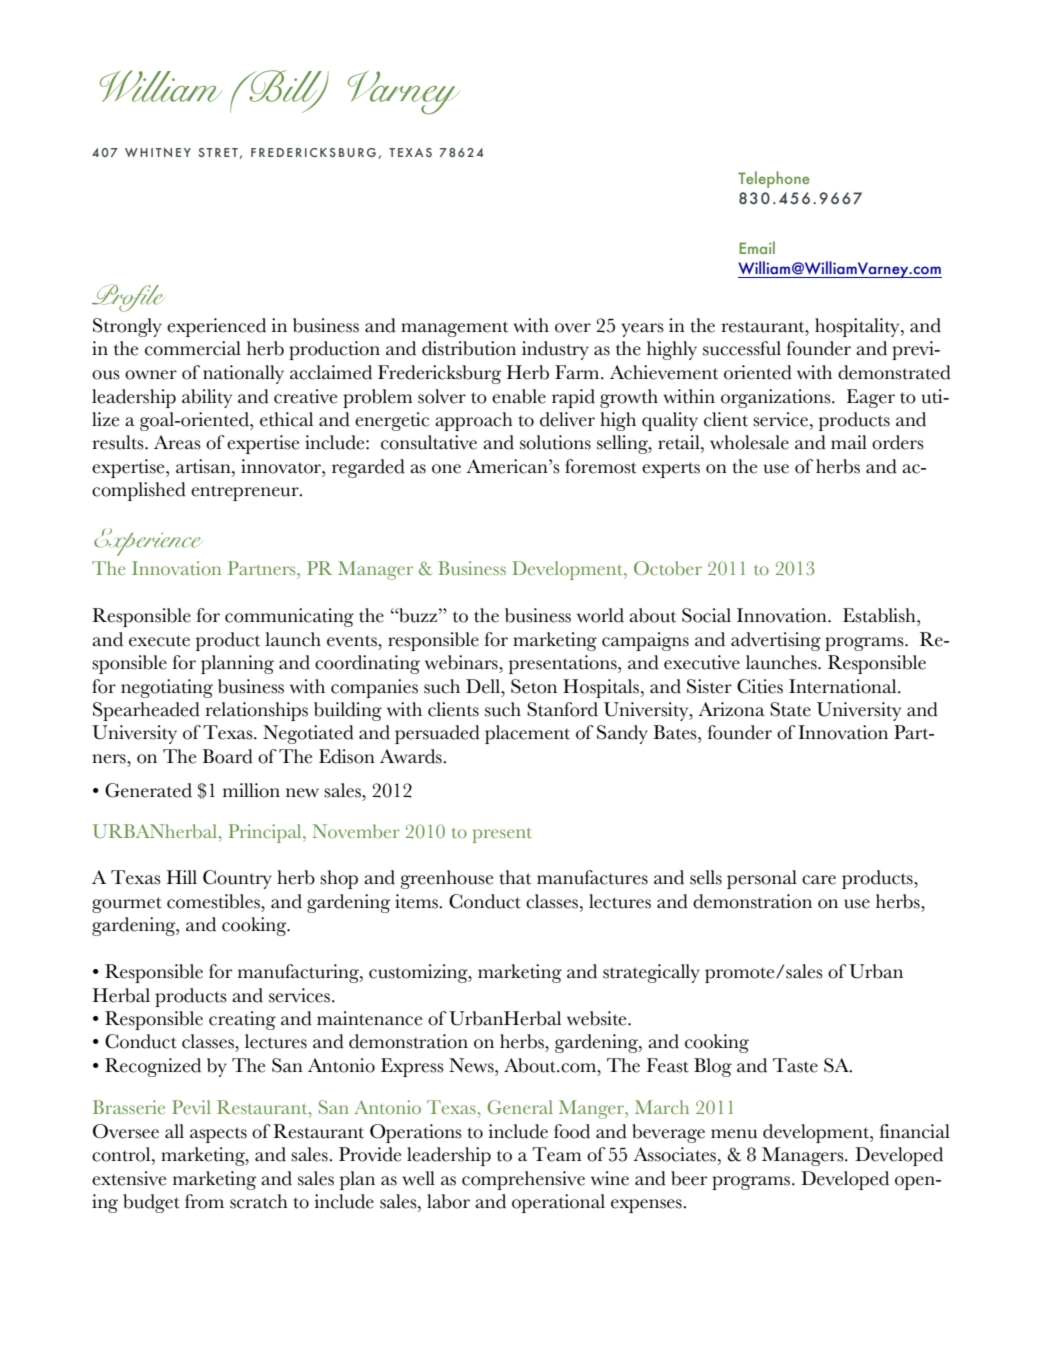 This screenshot has height=1354, width=1046. Describe the element at coordinates (159, 641) in the screenshot. I see `execute` at that location.
